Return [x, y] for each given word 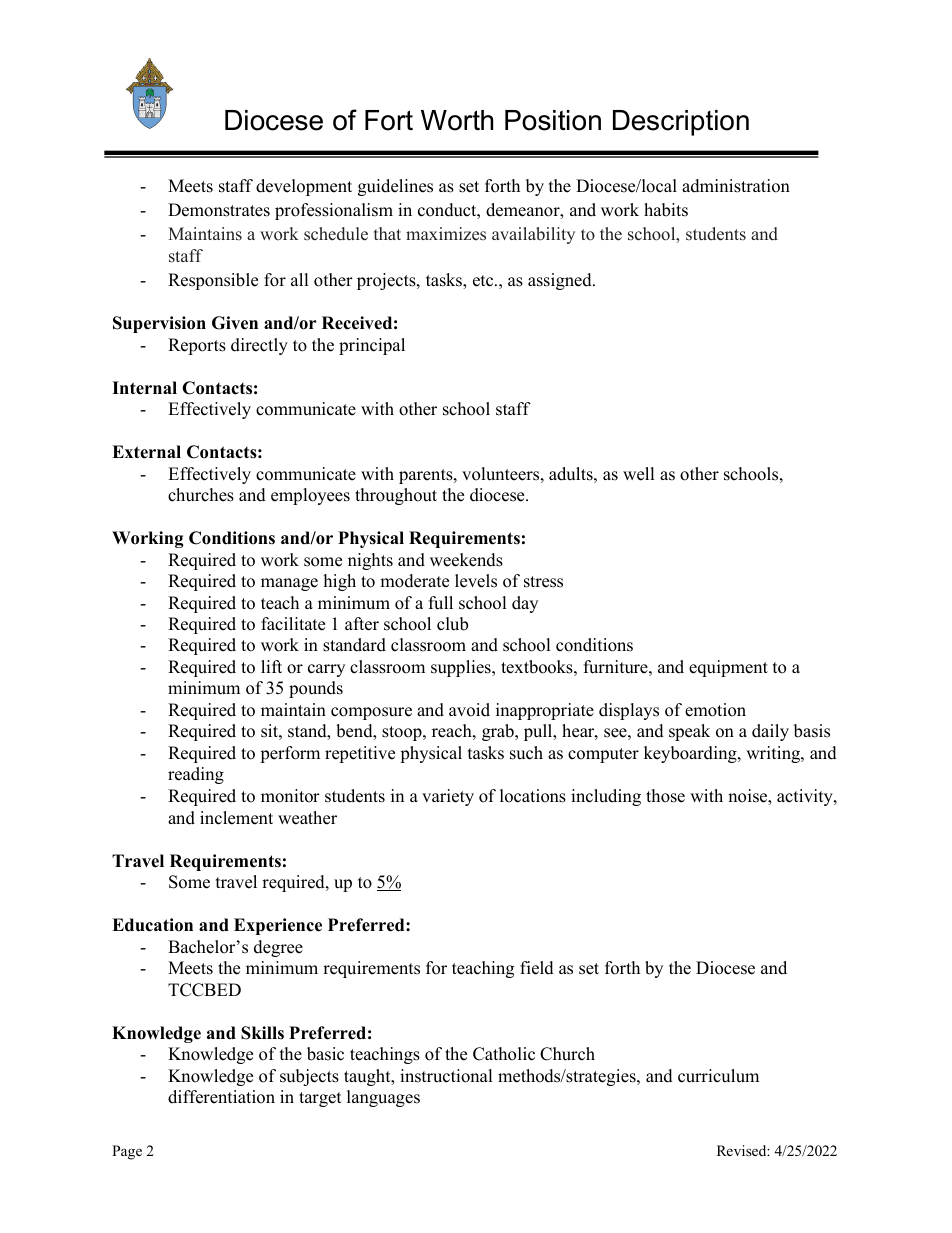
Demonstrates [219, 210]
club [452, 624]
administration [736, 186]
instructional [446, 1076]
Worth [457, 120]
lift [271, 666]
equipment [728, 668]
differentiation [221, 1097]
